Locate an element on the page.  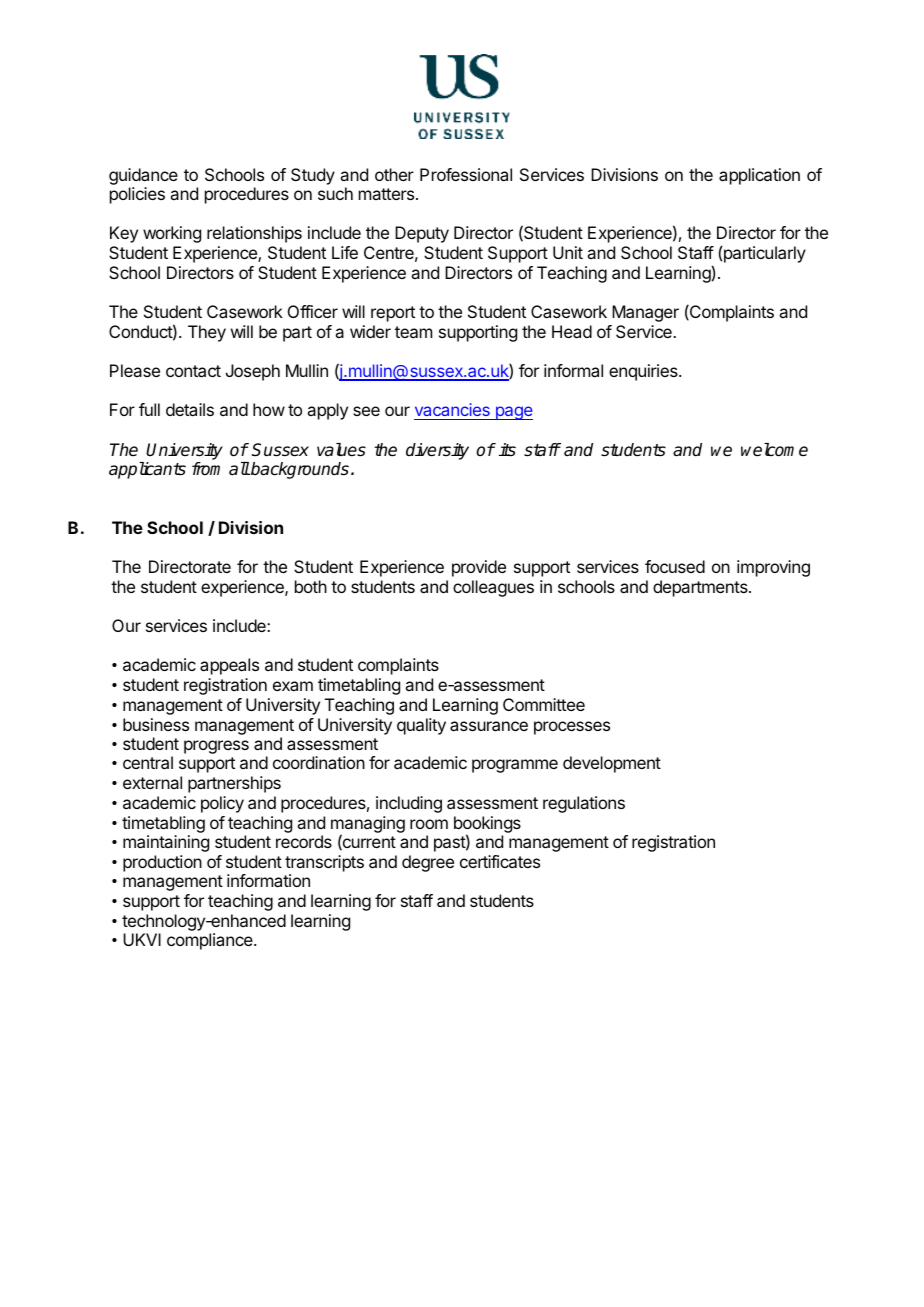
application is located at coordinates (759, 176).
